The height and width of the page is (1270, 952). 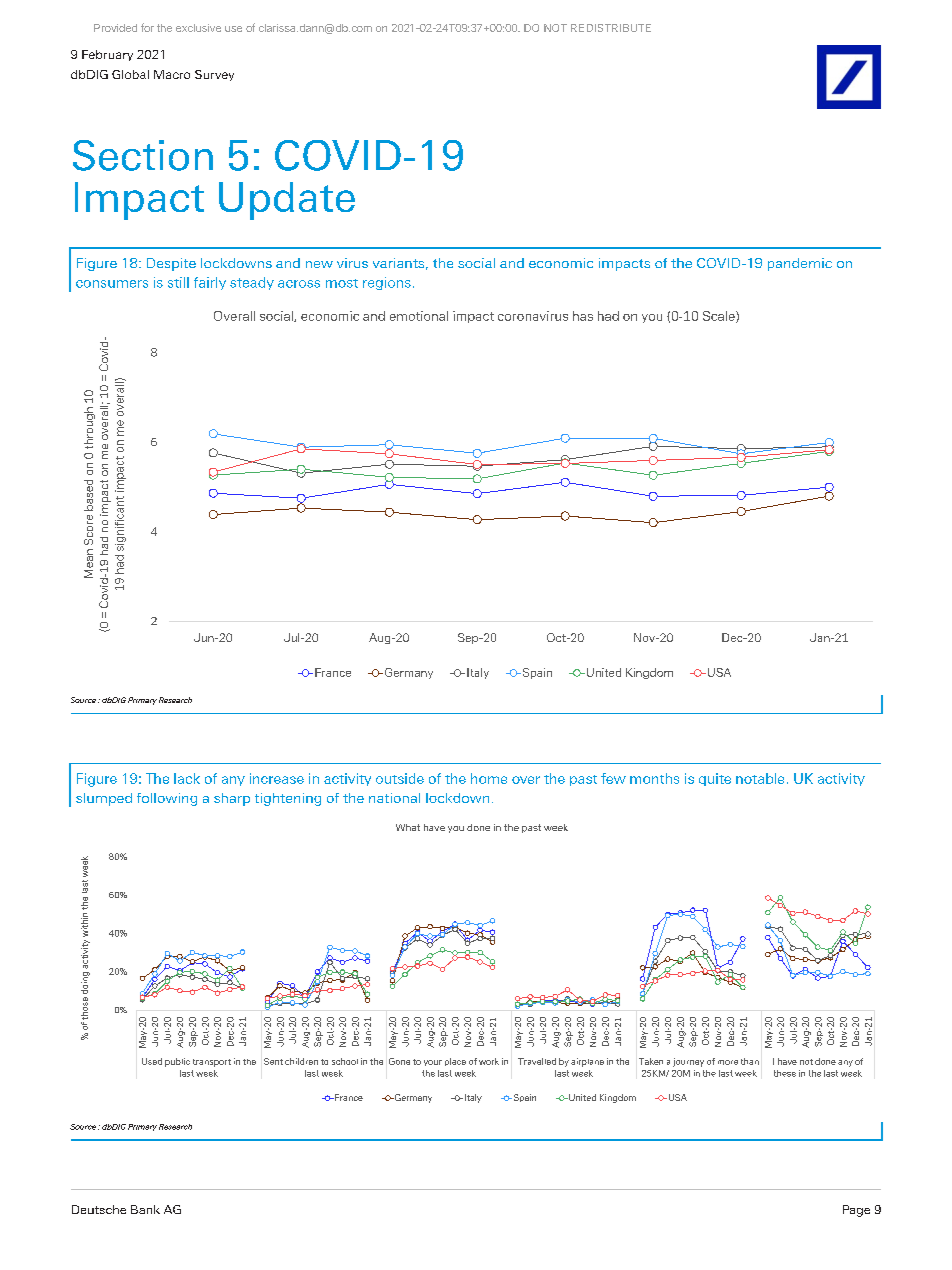 What do you see at coordinates (720, 317) in the page?
I see `Scale` at bounding box center [720, 317].
